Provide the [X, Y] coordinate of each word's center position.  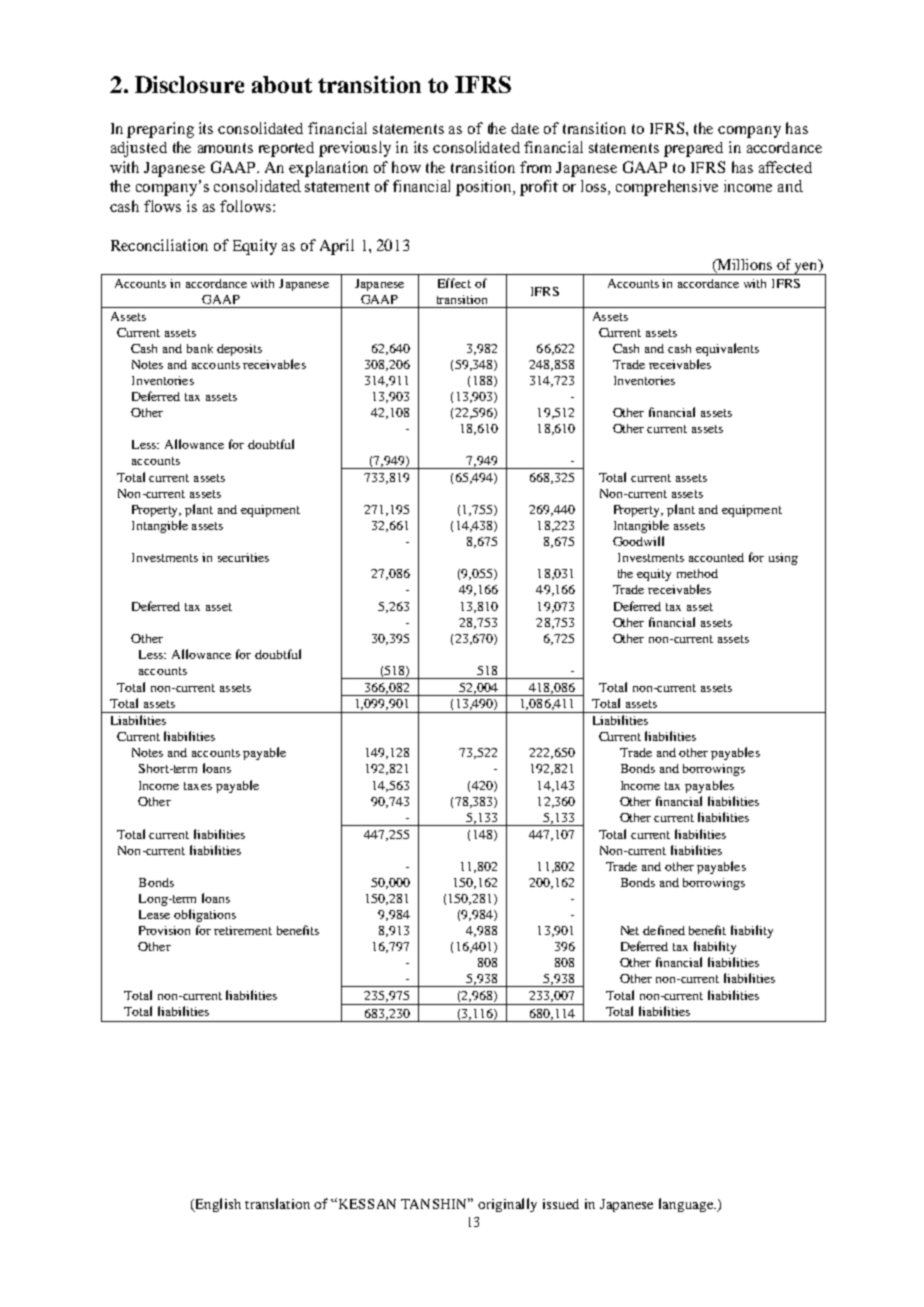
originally [507, 1205]
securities [243, 557]
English [217, 1205]
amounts [225, 148]
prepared [693, 149]
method [697, 573]
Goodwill [638, 541]
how [406, 167]
